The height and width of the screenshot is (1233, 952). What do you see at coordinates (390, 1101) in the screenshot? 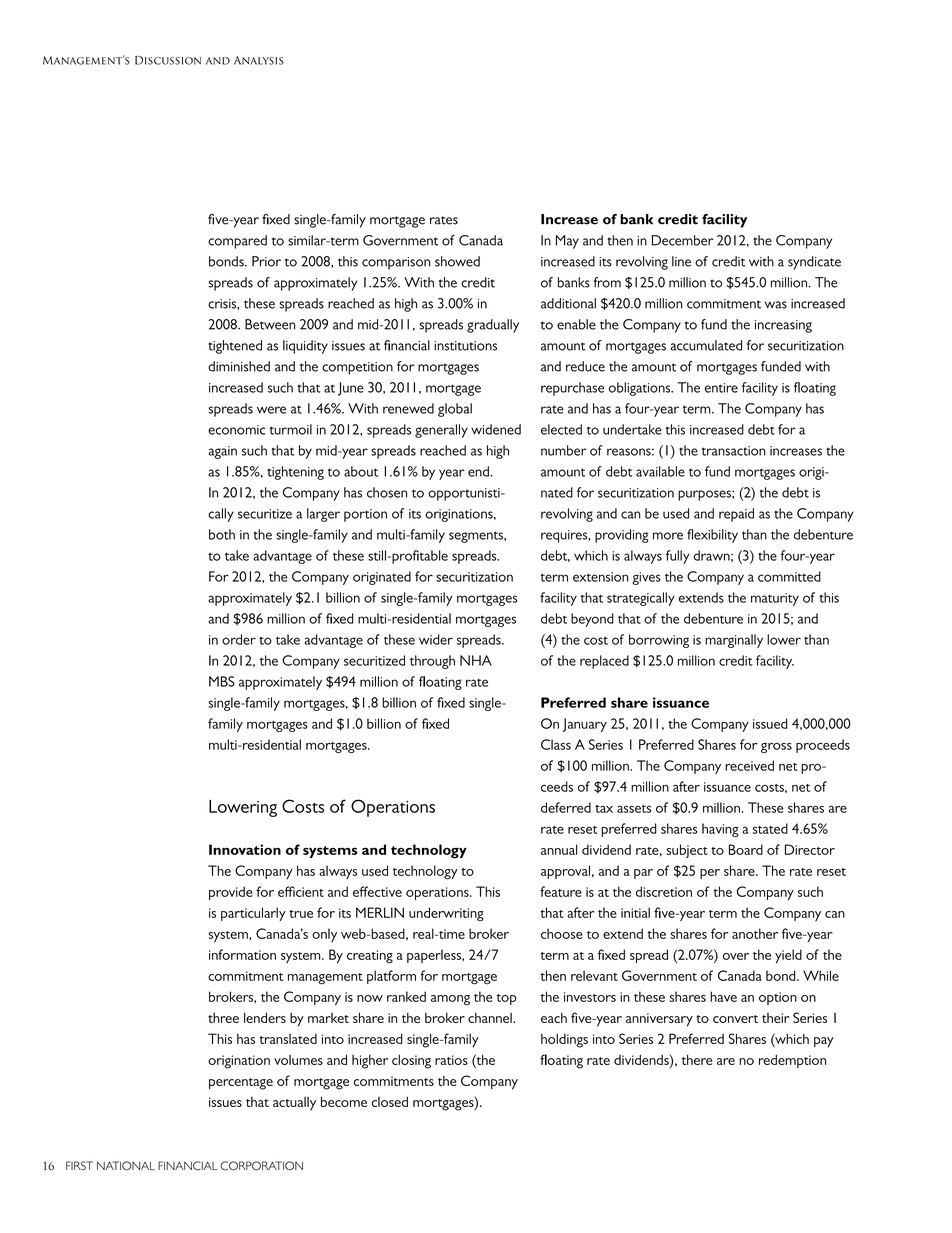
I see `closed` at bounding box center [390, 1101].
